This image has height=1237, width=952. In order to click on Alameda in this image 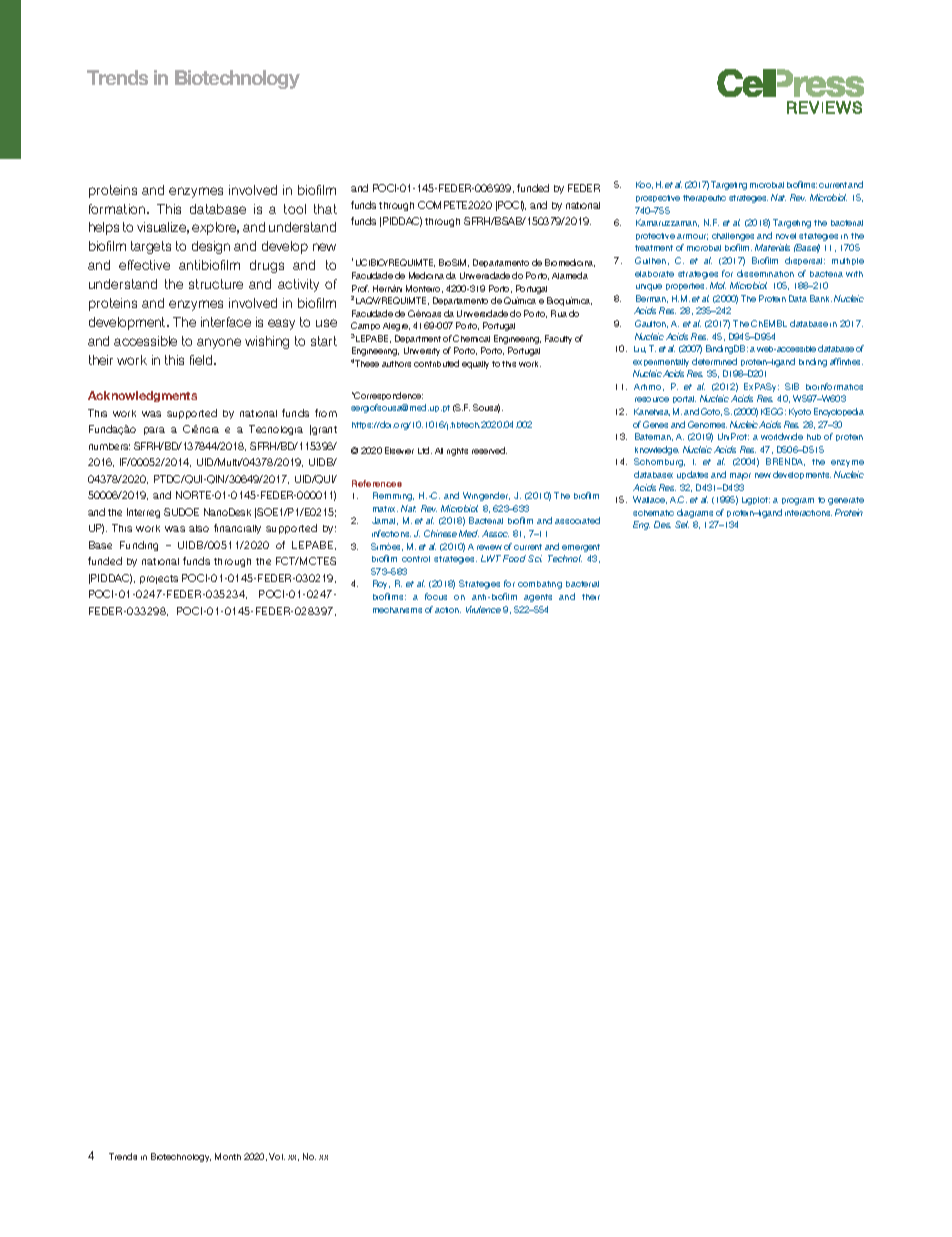, I will do `click(570, 275)`.
